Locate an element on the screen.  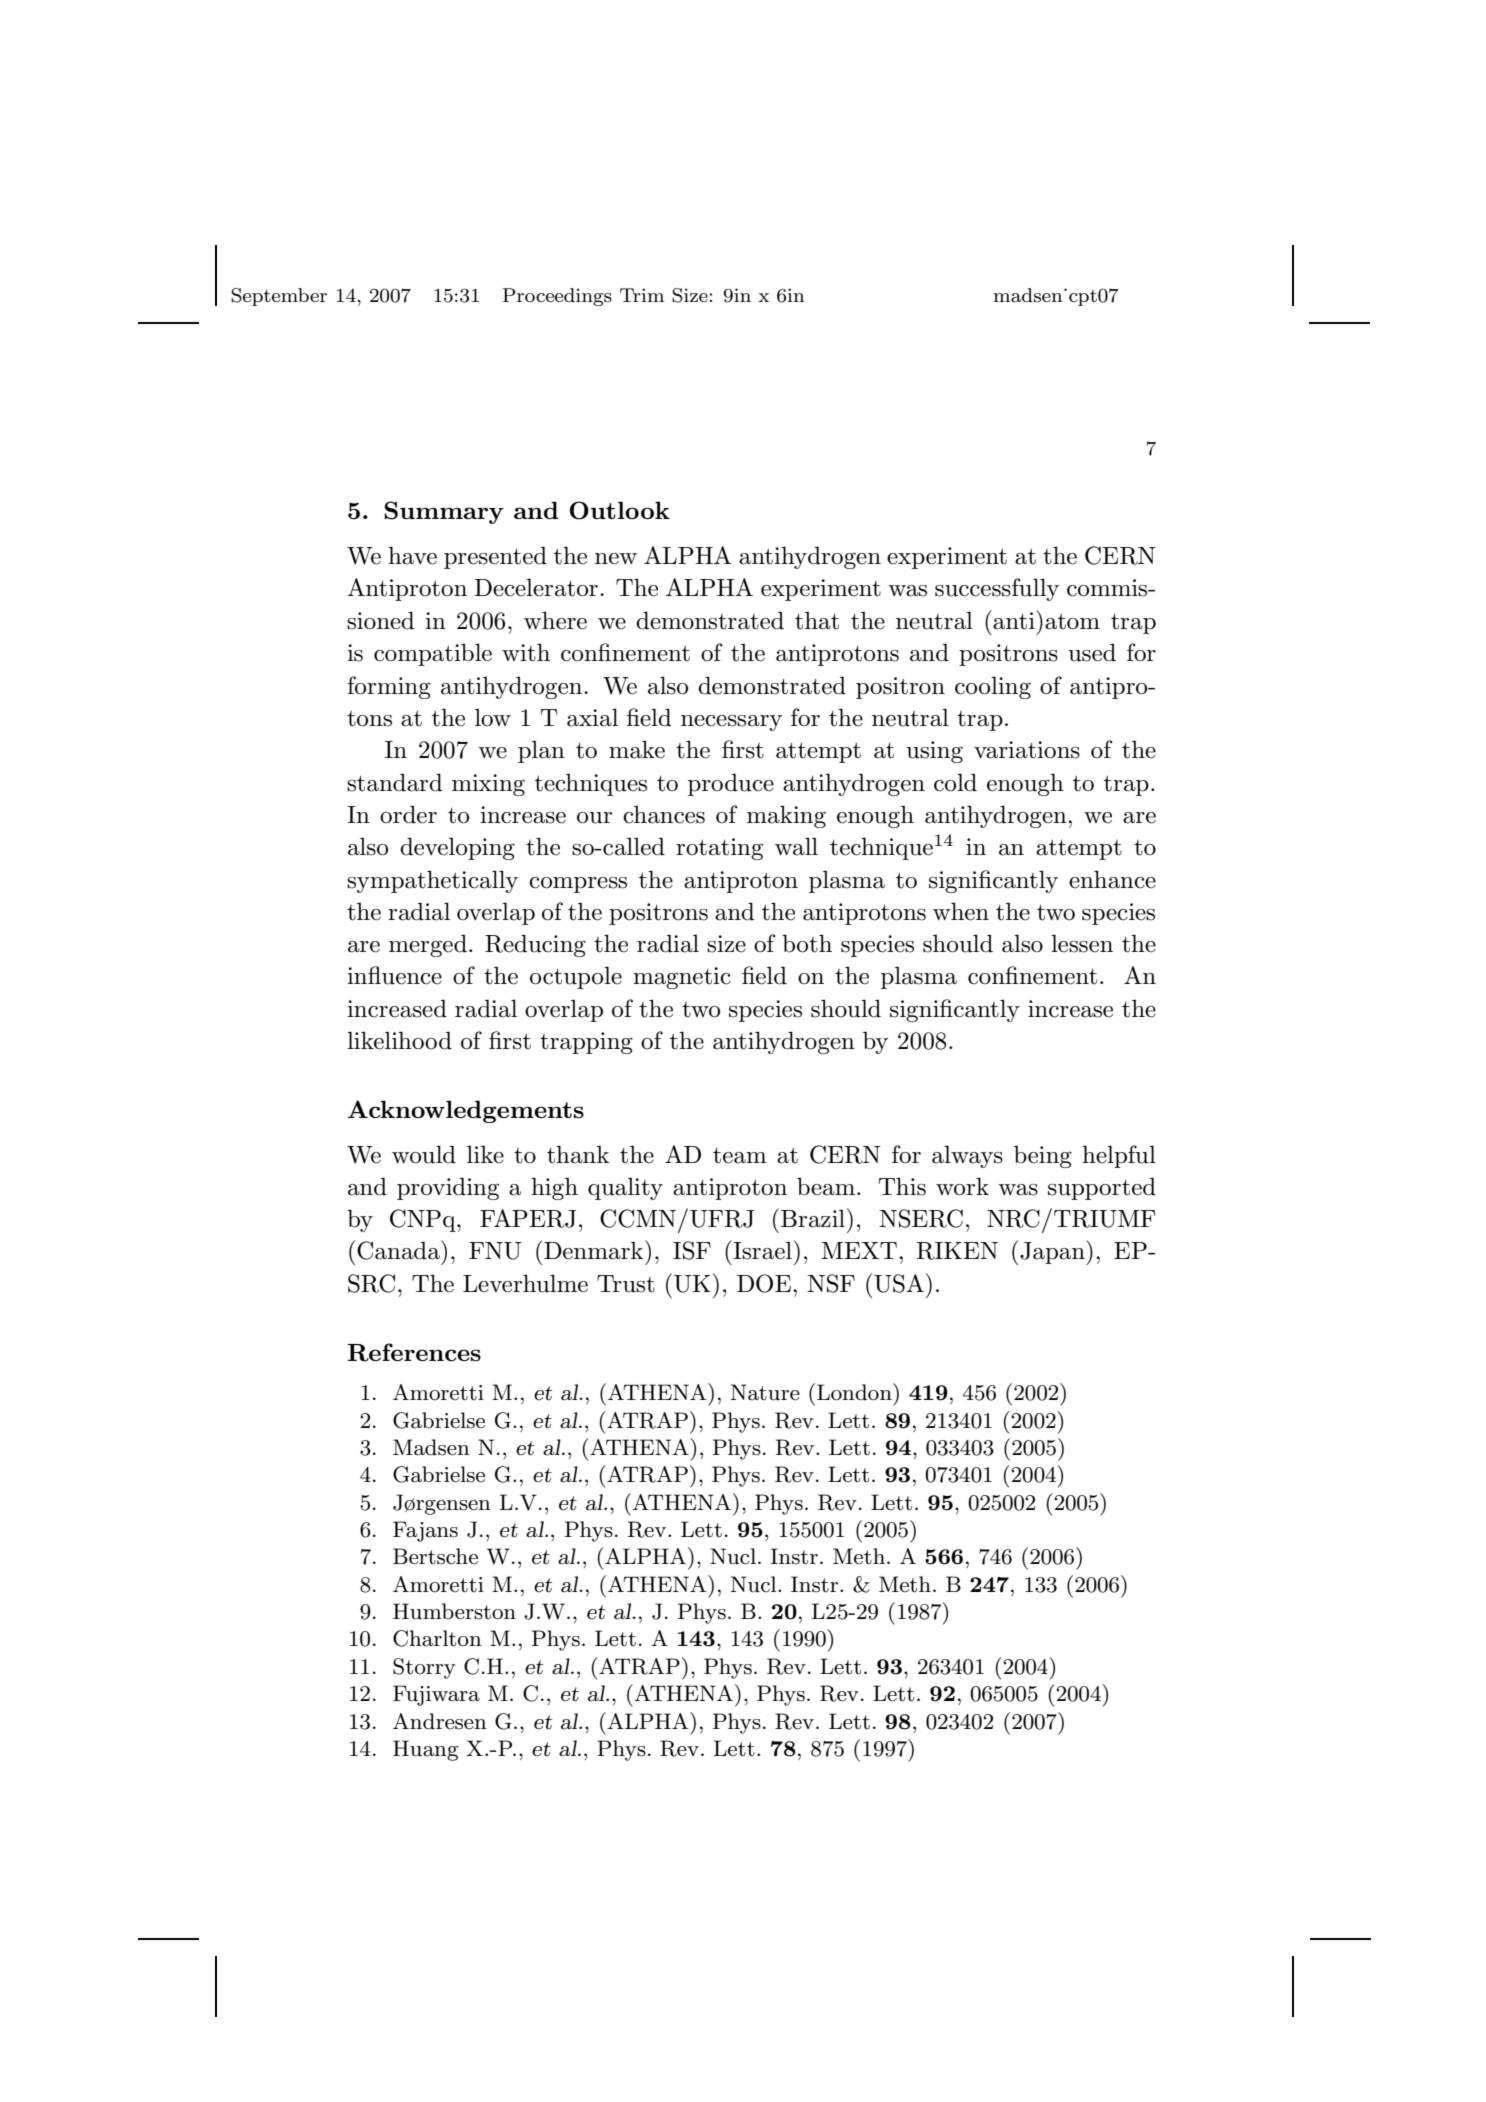
ISF is located at coordinates (692, 1250).
